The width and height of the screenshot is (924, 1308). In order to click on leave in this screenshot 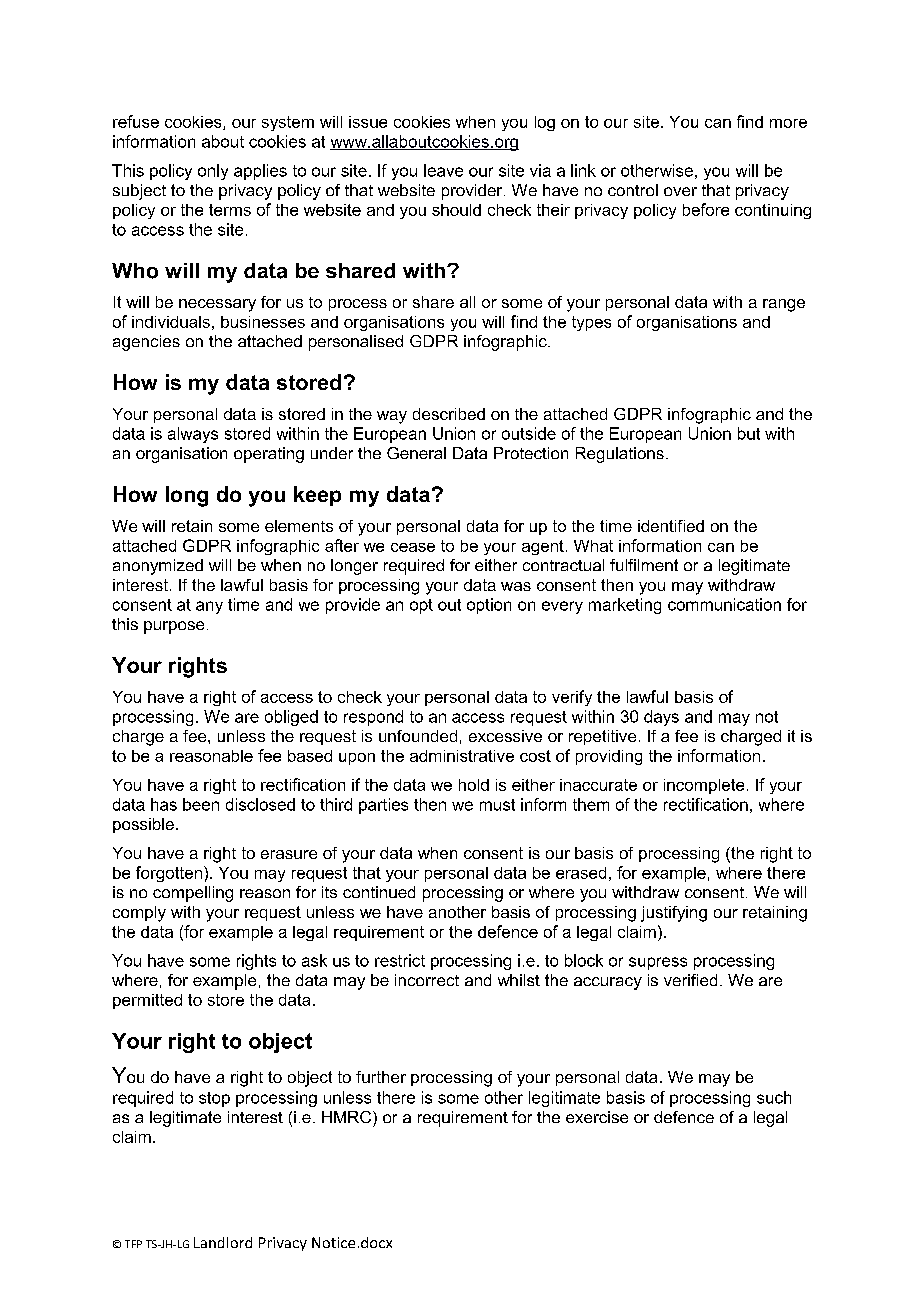, I will do `click(443, 170)`.
